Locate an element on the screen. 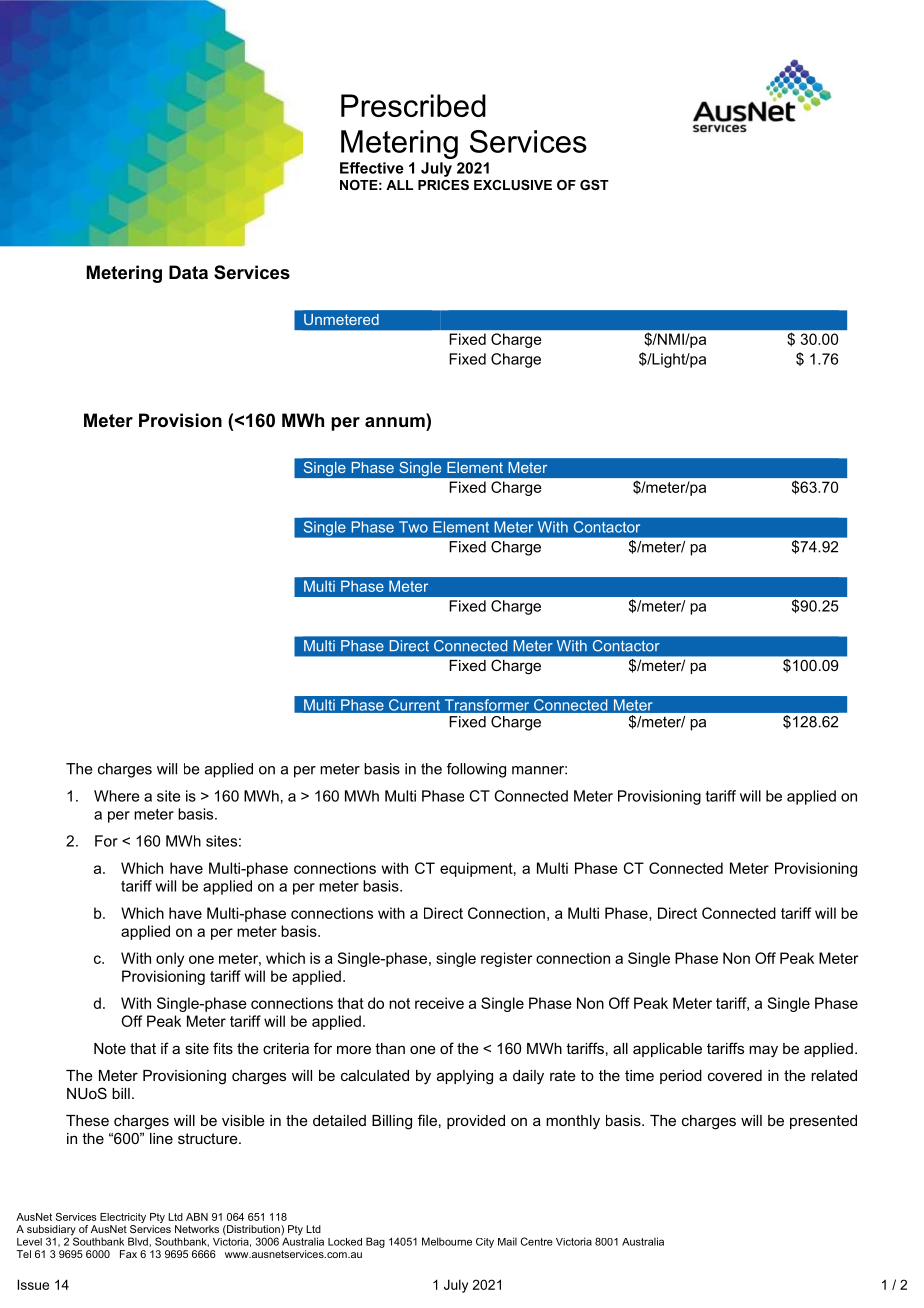 This screenshot has height=1308, width=924. GST is located at coordinates (594, 185).
